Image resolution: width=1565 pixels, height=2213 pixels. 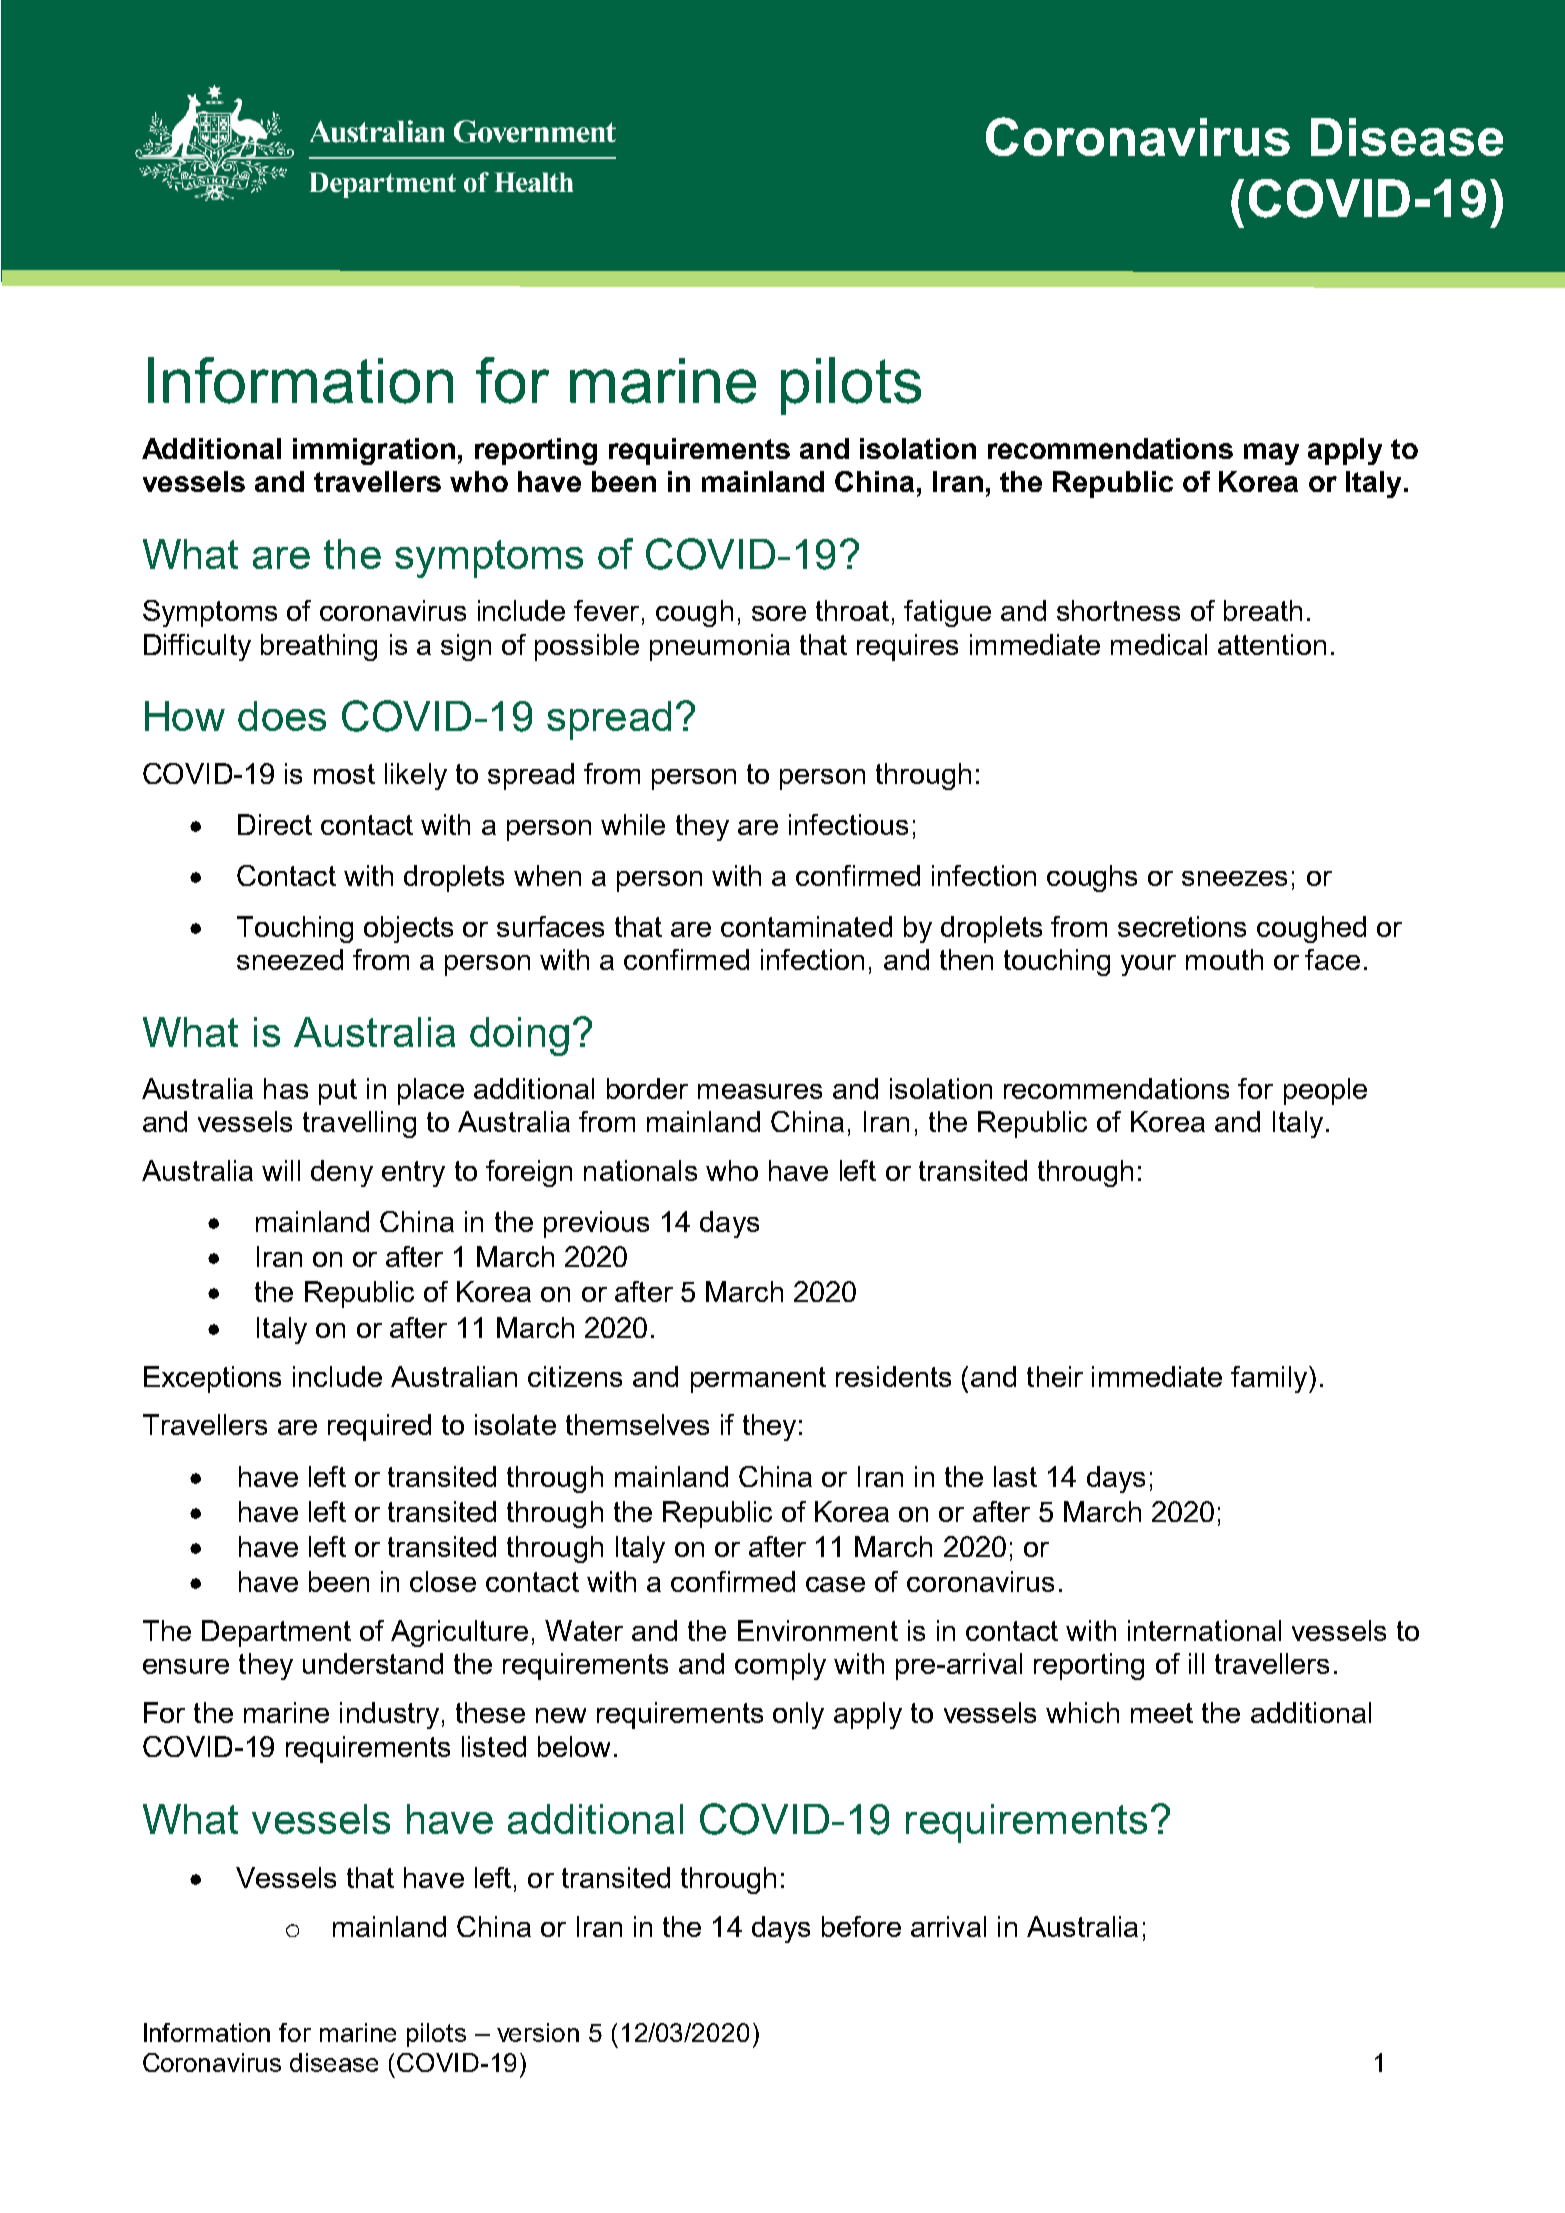 I want to click on version, so click(x=538, y=2032).
